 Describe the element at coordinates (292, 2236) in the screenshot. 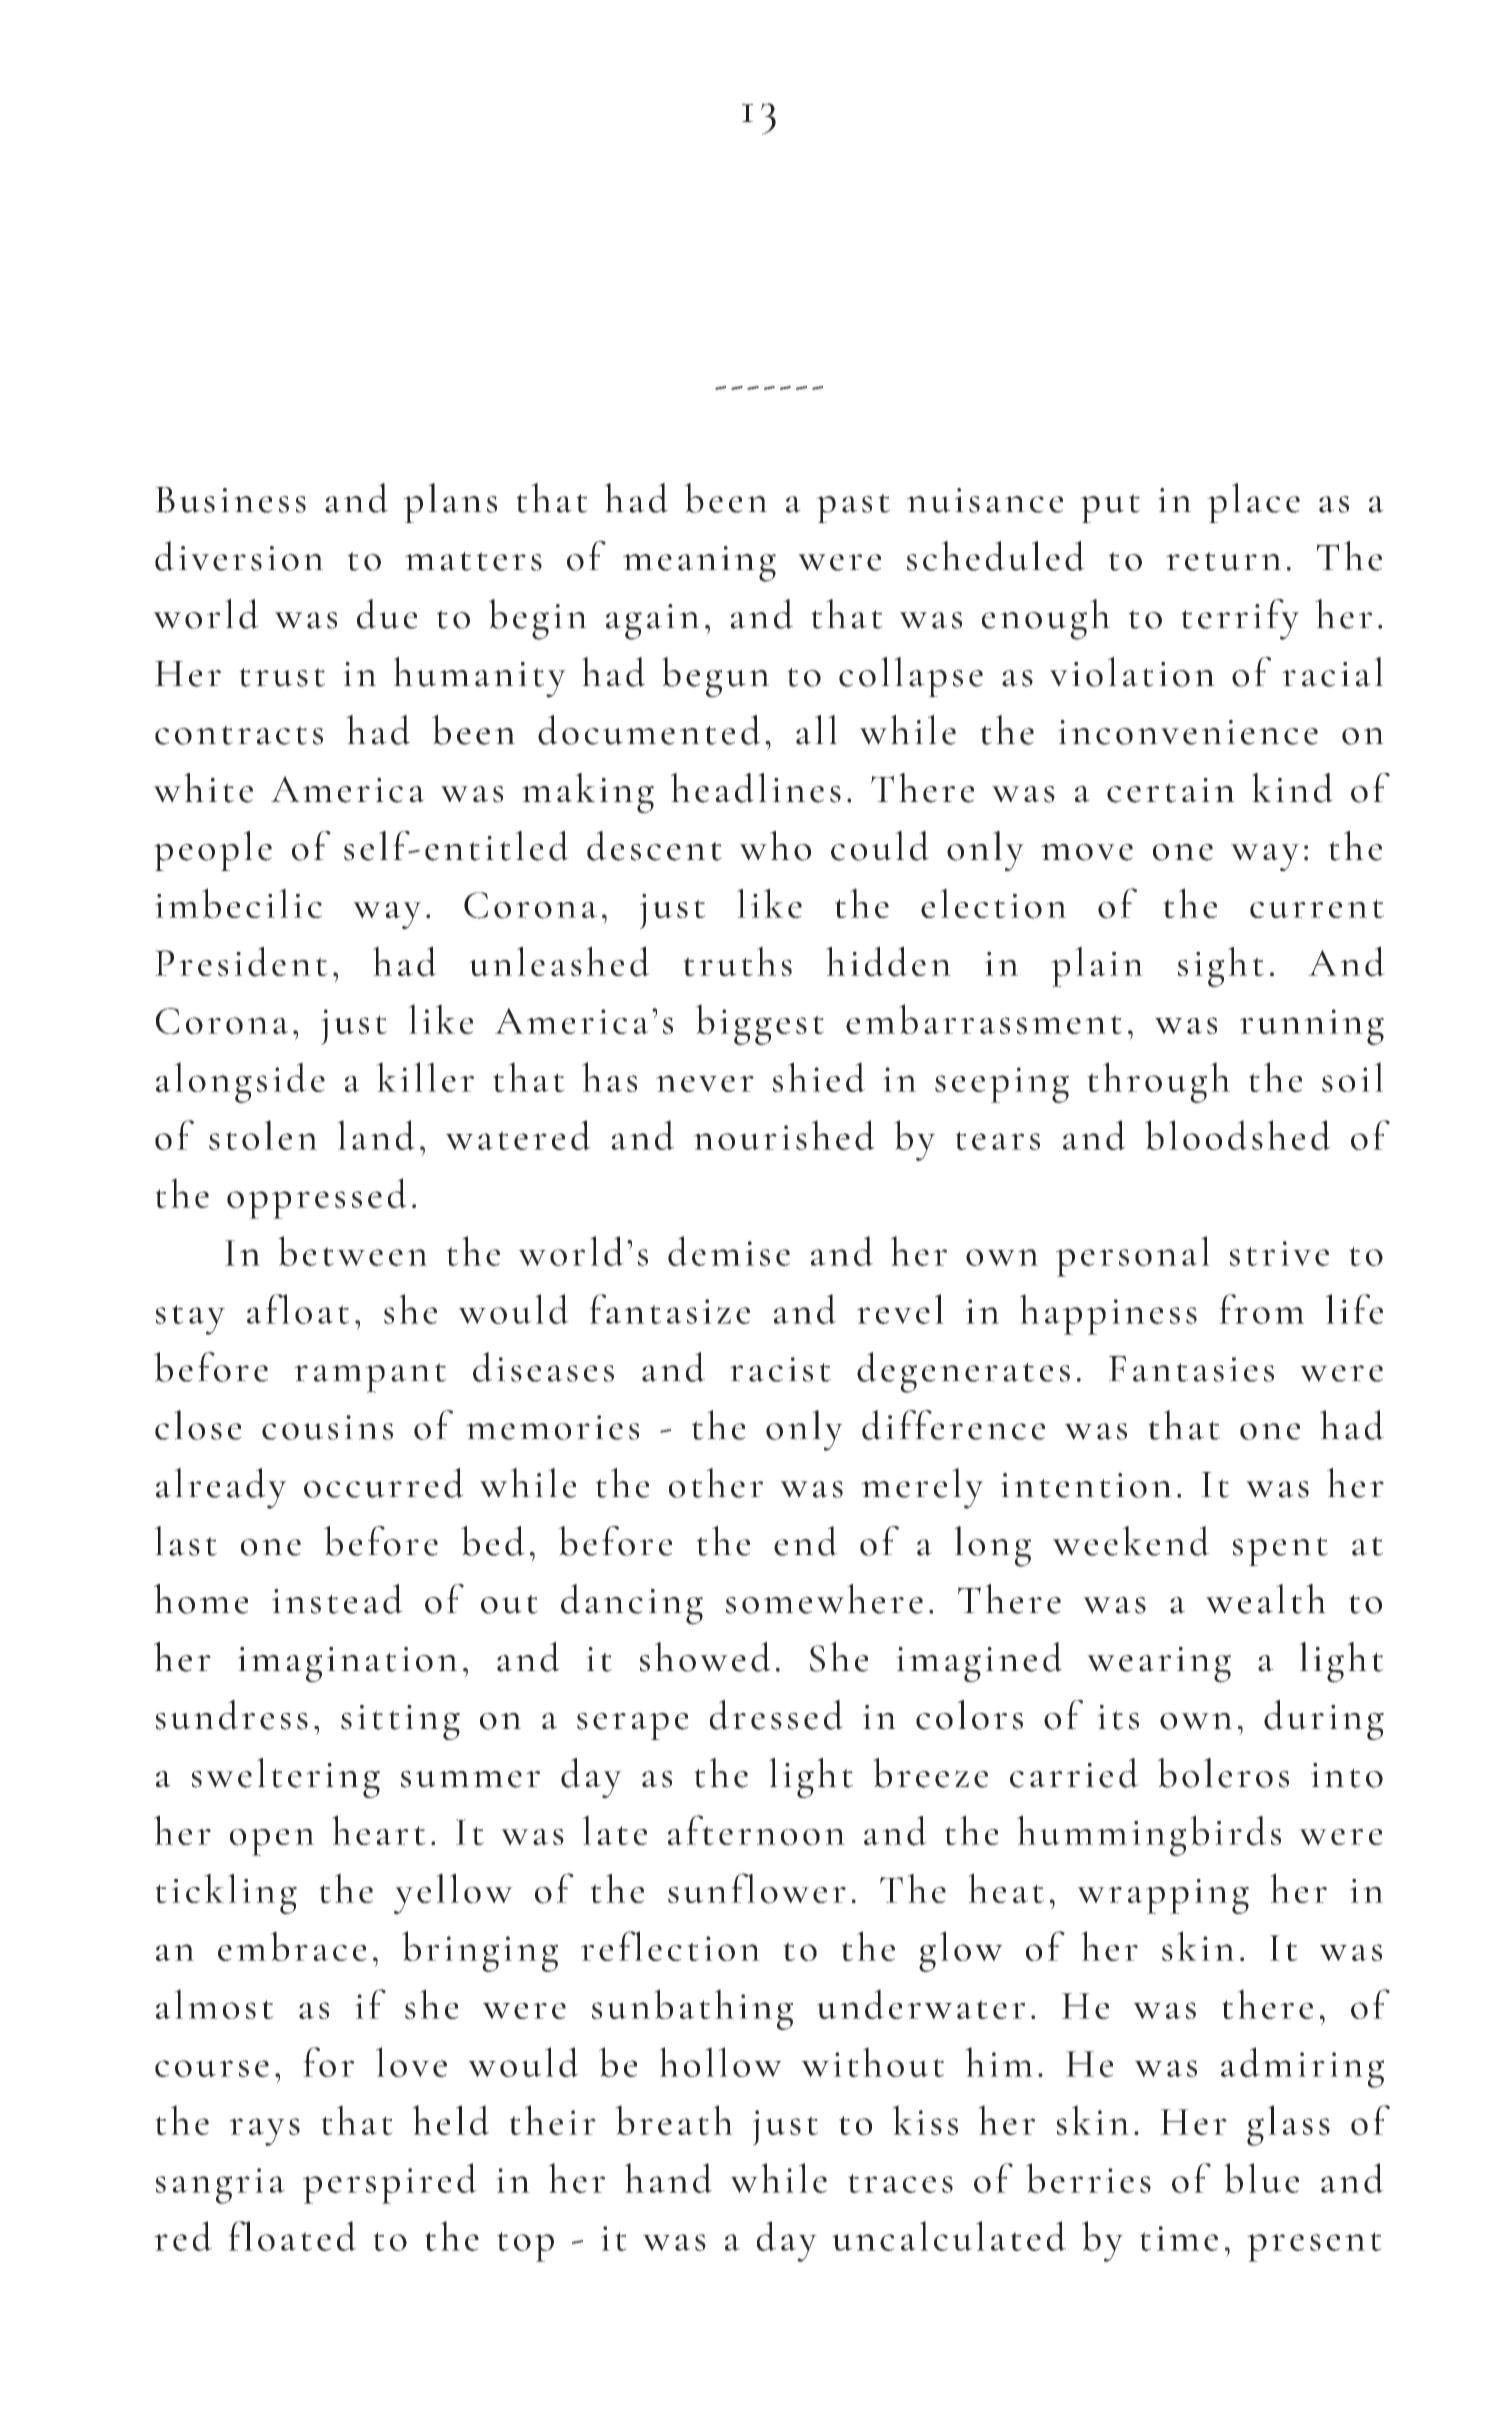

I see `floated` at that location.
